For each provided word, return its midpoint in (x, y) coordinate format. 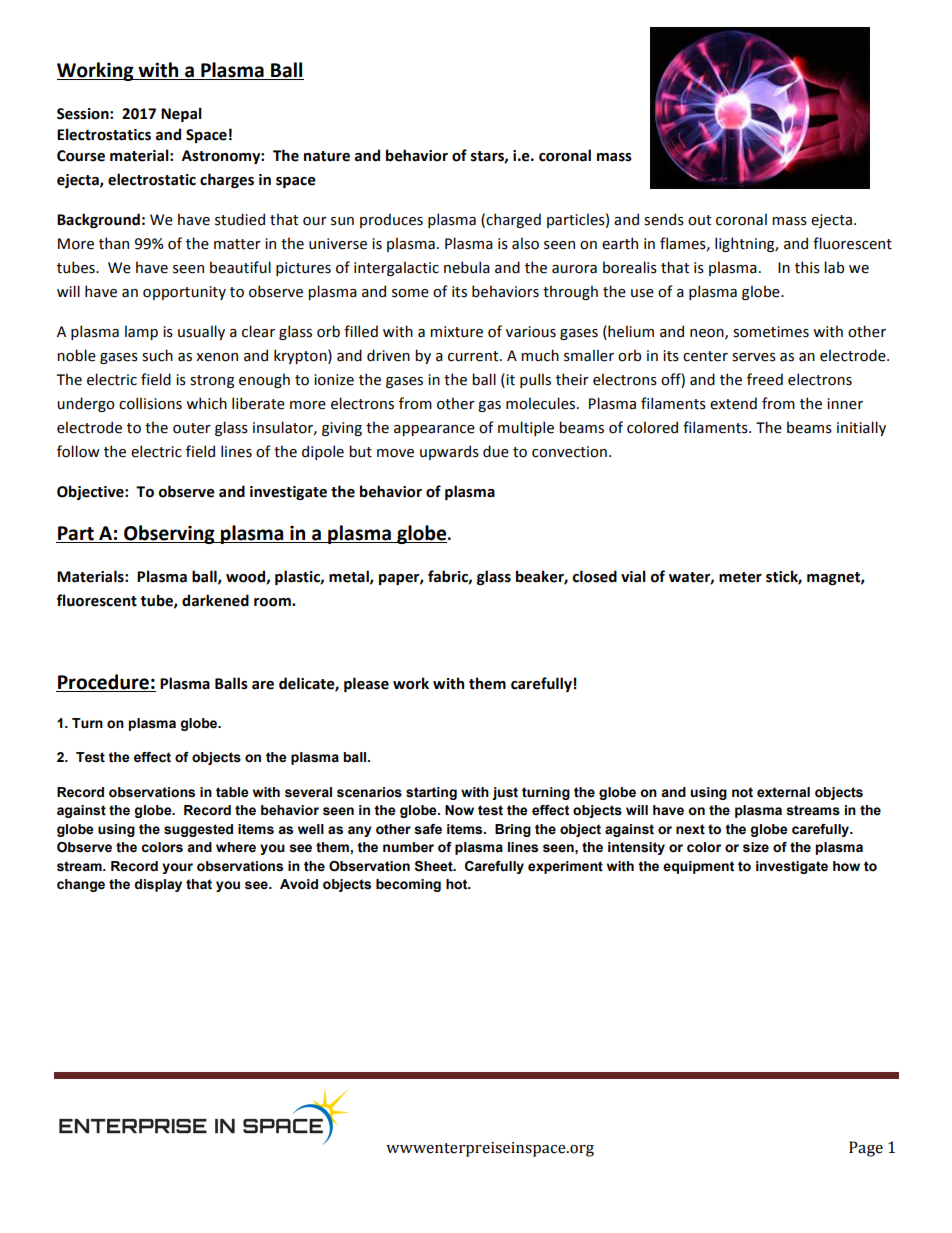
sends (664, 219)
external (783, 792)
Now (459, 810)
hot (458, 884)
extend (733, 403)
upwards (449, 452)
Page (866, 1149)
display (158, 885)
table (232, 792)
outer (192, 428)
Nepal (181, 114)
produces (391, 220)
